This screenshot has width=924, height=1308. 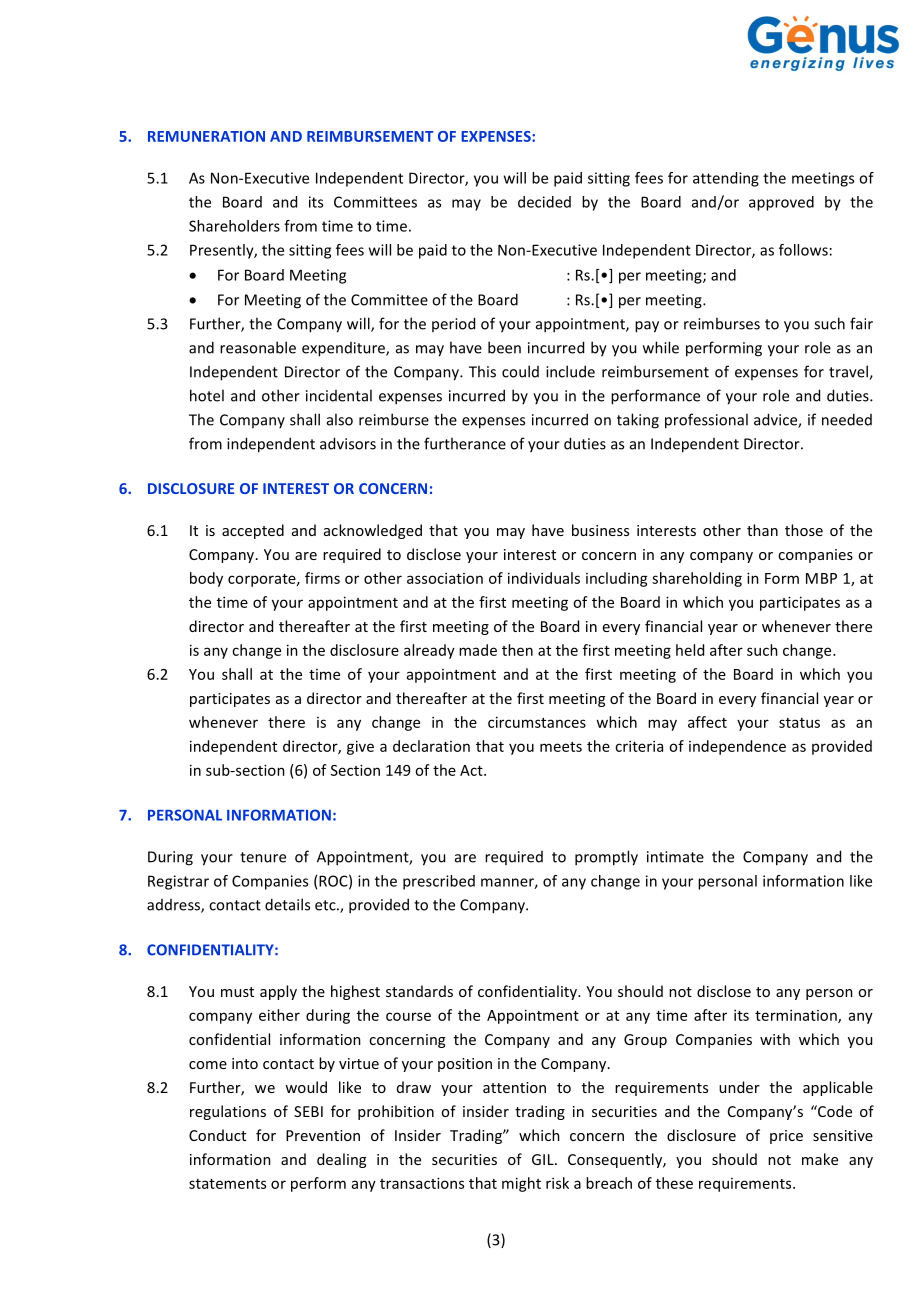 I want to click on details, so click(x=287, y=904).
